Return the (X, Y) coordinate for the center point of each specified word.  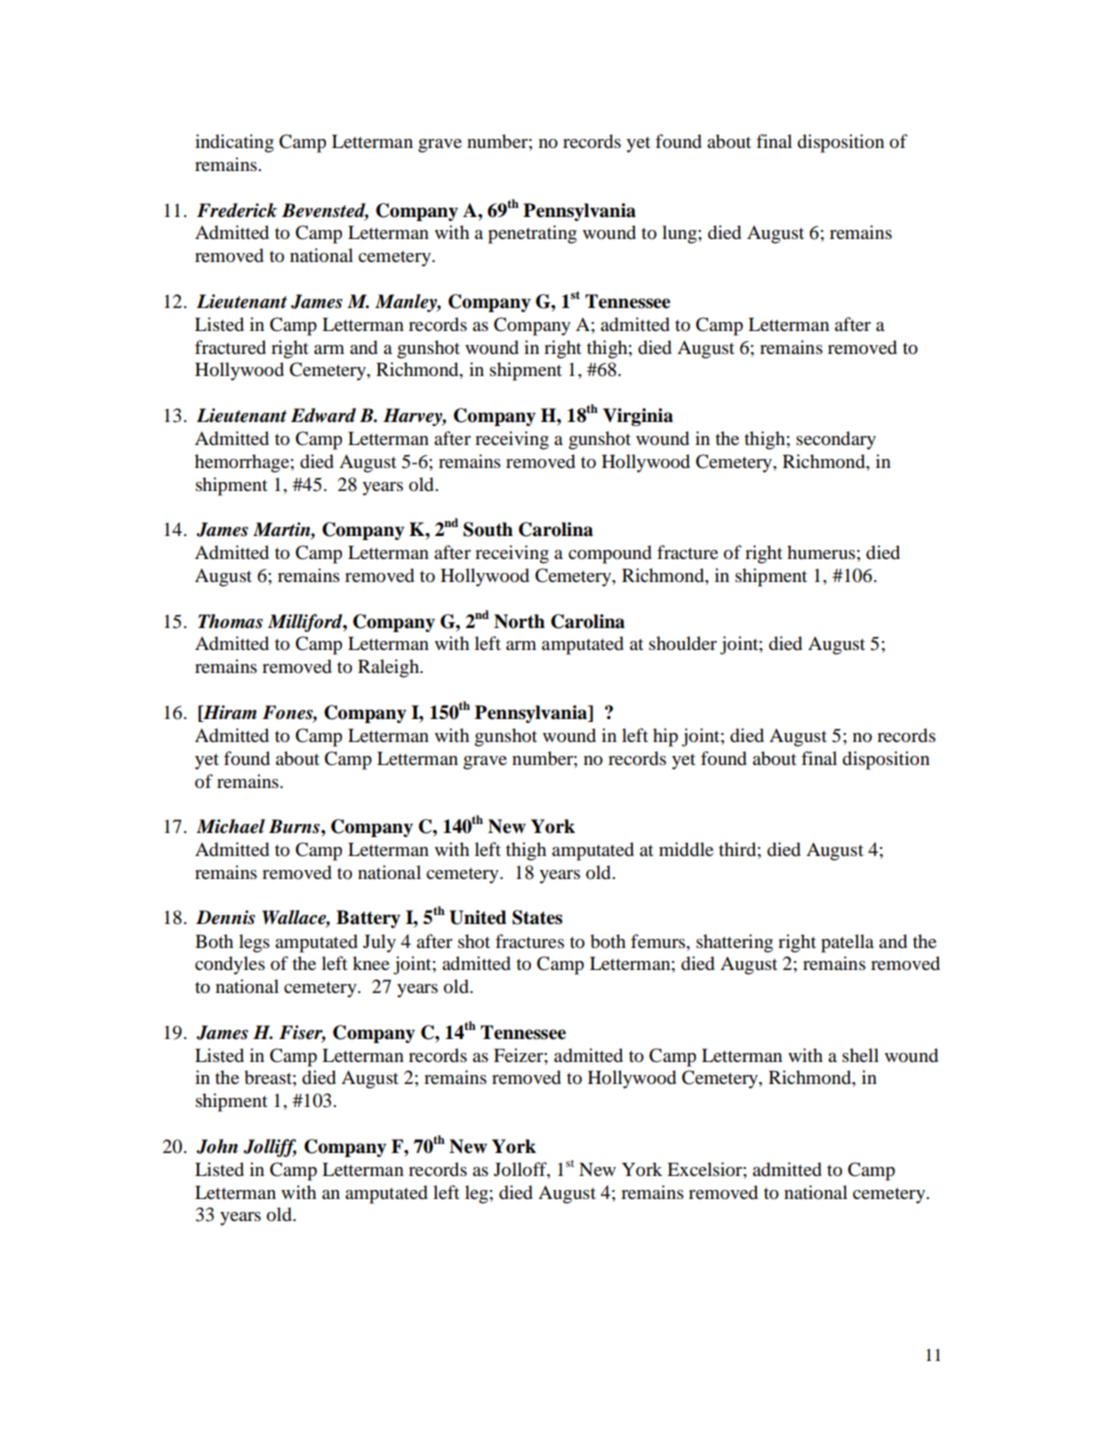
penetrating (532, 234)
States (537, 917)
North (519, 621)
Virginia (638, 417)
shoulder (683, 643)
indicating (234, 143)
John (217, 1146)
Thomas (230, 621)
